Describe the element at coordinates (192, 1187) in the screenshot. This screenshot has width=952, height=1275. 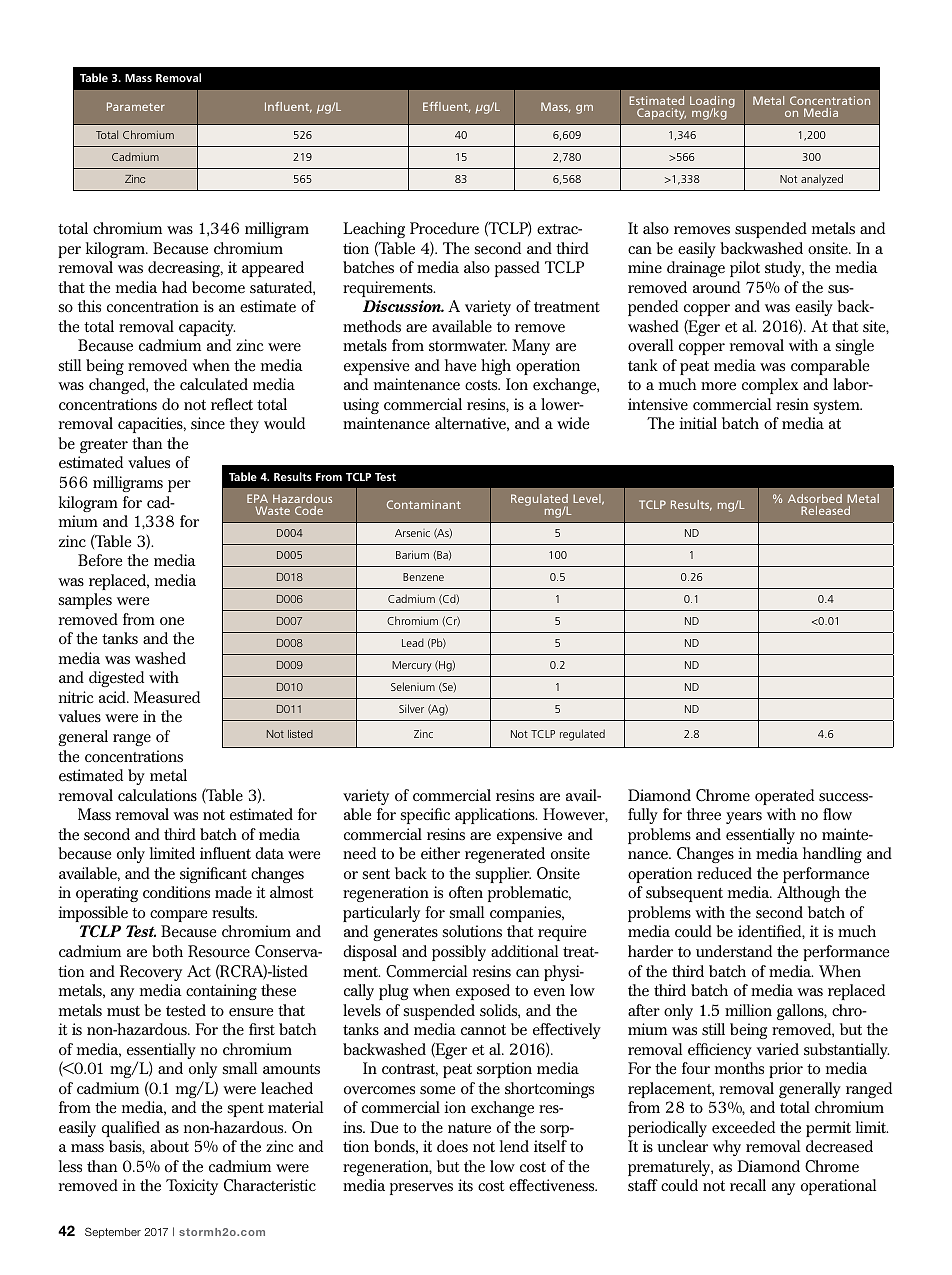
I see `Toxicity` at that location.
